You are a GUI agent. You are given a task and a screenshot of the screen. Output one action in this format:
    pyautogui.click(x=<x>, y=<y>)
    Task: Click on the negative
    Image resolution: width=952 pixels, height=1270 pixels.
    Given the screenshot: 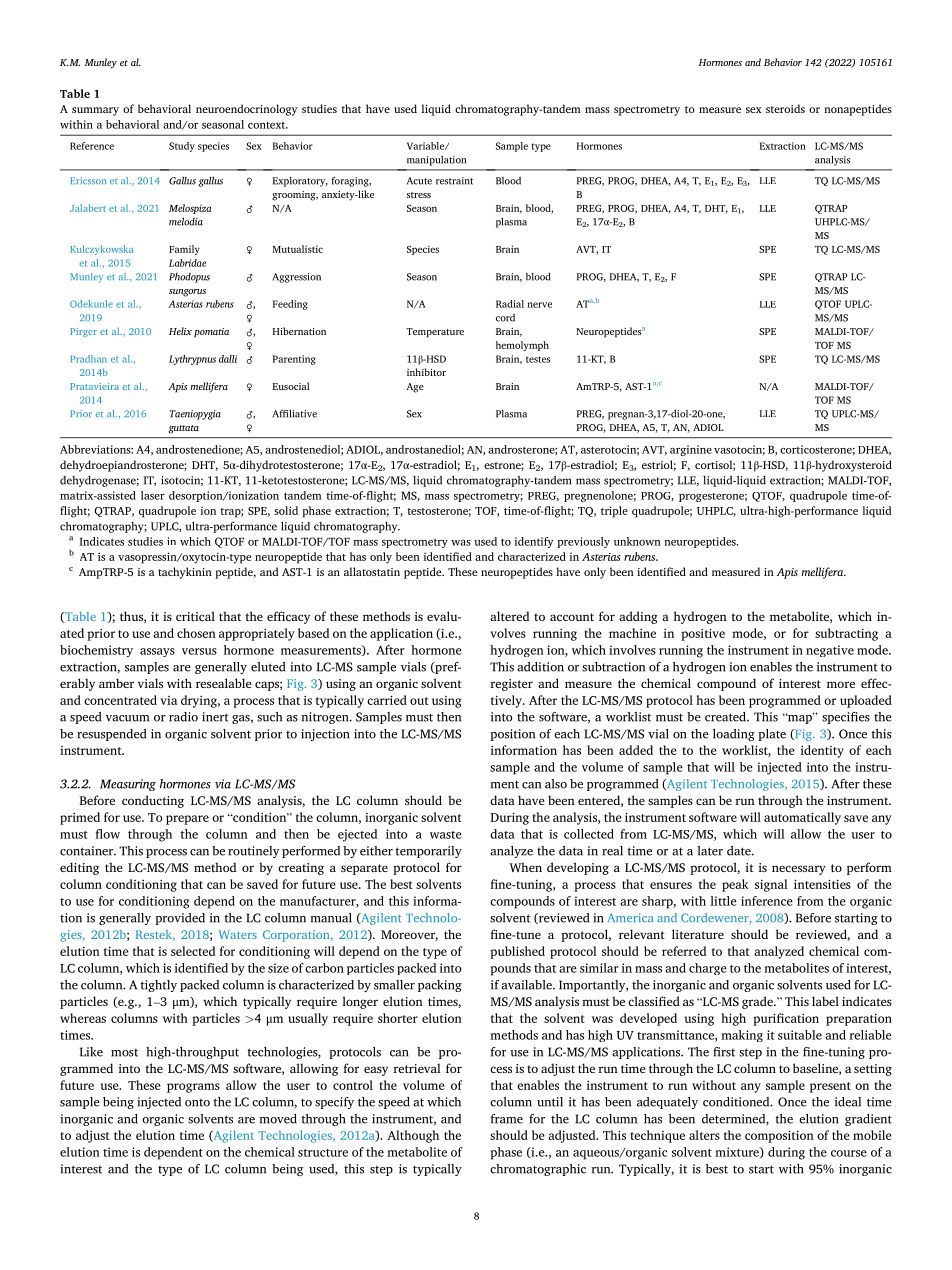 What is the action you would take?
    pyautogui.click(x=830, y=651)
